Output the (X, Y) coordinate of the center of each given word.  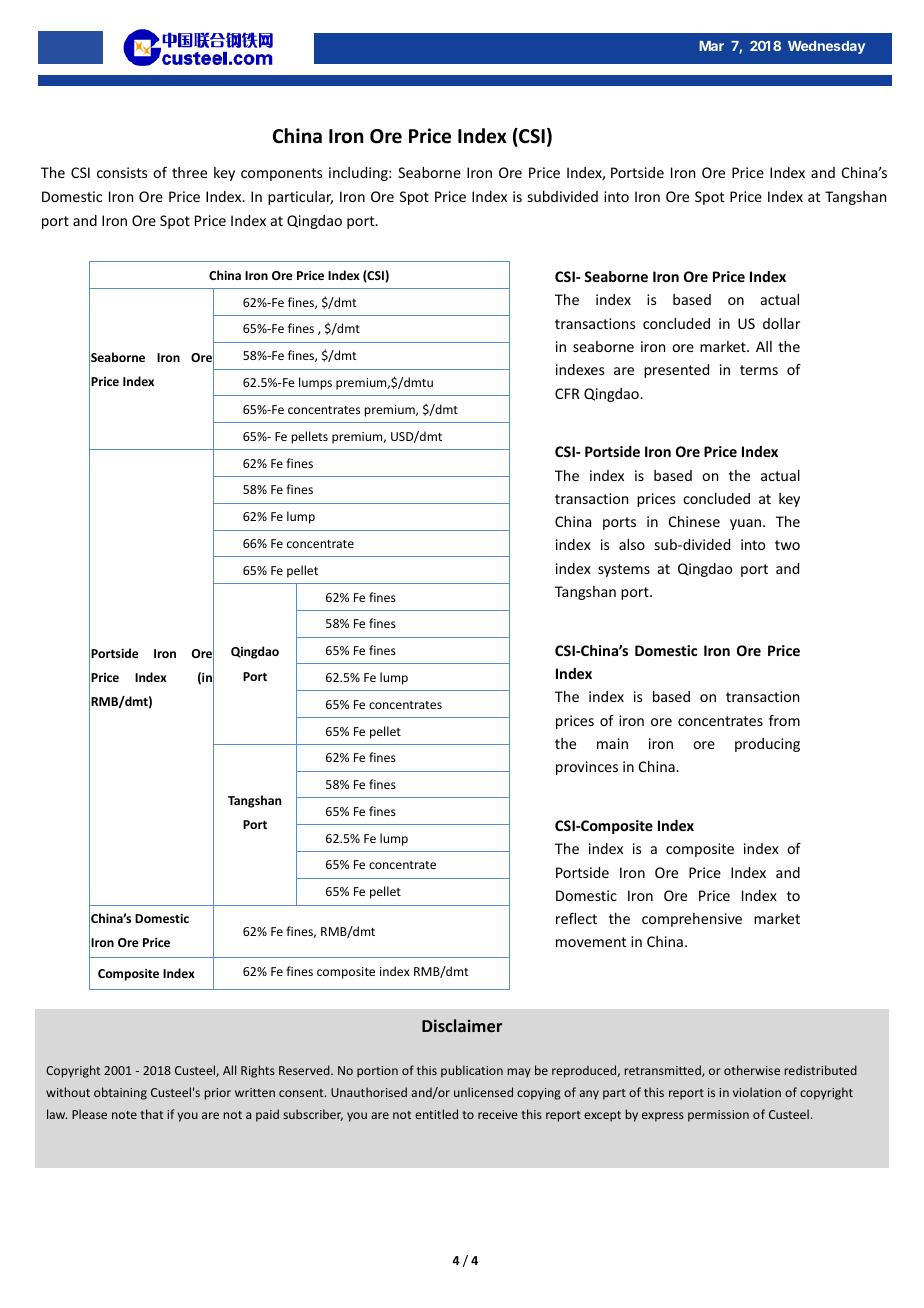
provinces (587, 768)
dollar (781, 323)
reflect (576, 918)
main (612, 743)
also (632, 544)
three (189, 172)
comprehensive (692, 920)
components (281, 174)
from (784, 720)
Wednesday (826, 47)
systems (624, 570)
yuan (745, 524)
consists (122, 172)
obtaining (120, 1093)
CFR (567, 393)
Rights (258, 1071)
